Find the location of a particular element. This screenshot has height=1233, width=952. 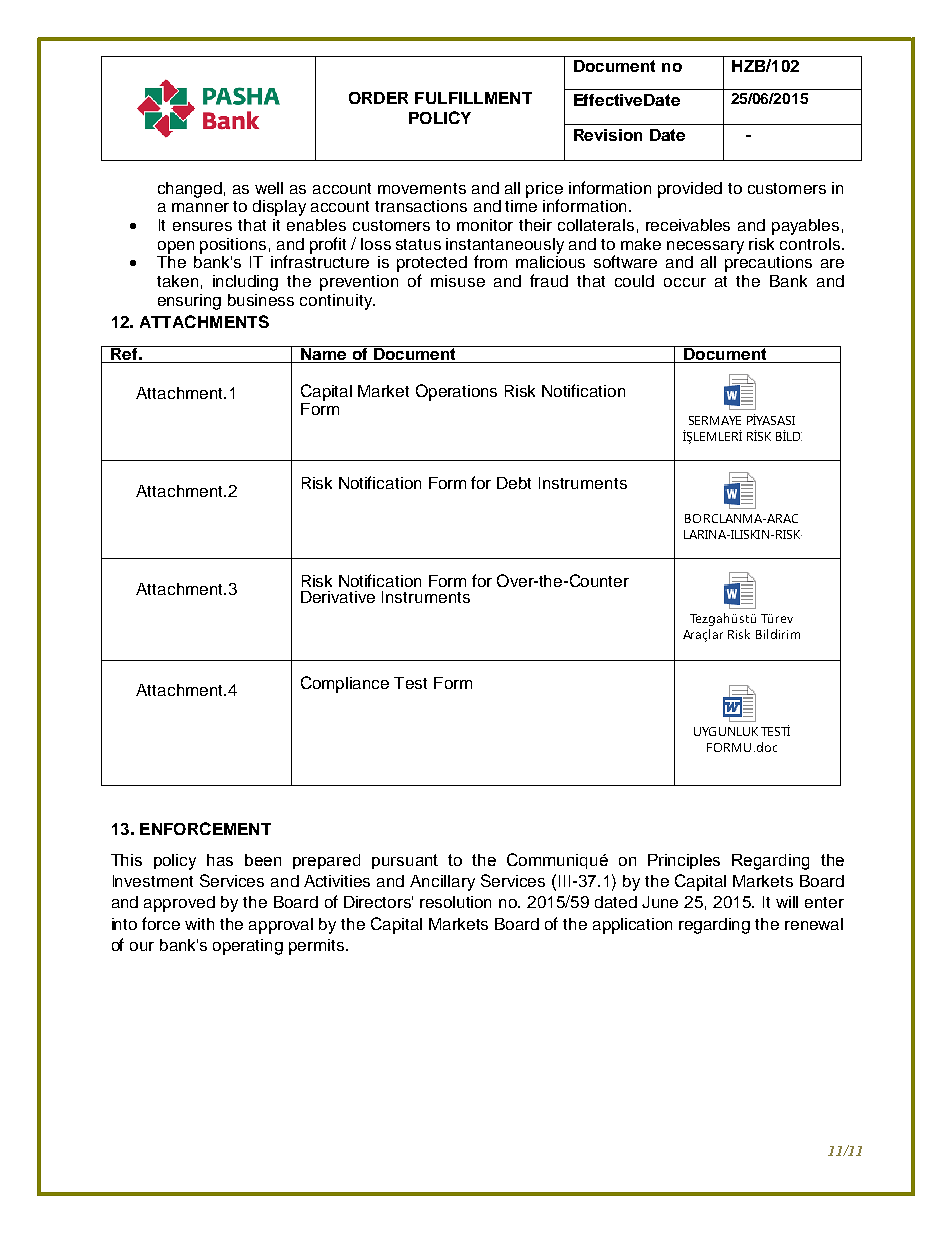

Compliance is located at coordinates (345, 684).
